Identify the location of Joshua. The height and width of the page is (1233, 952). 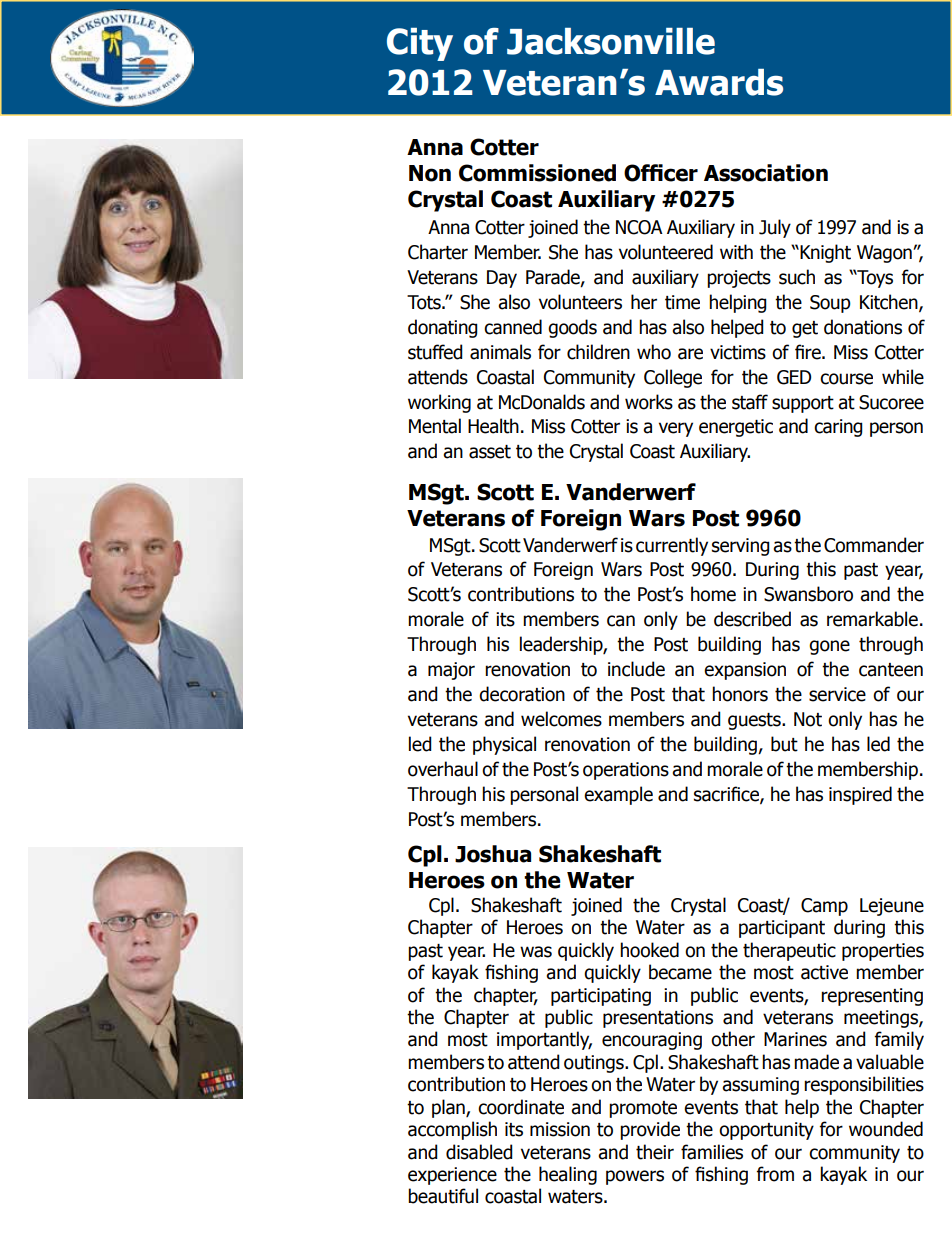
(493, 854).
